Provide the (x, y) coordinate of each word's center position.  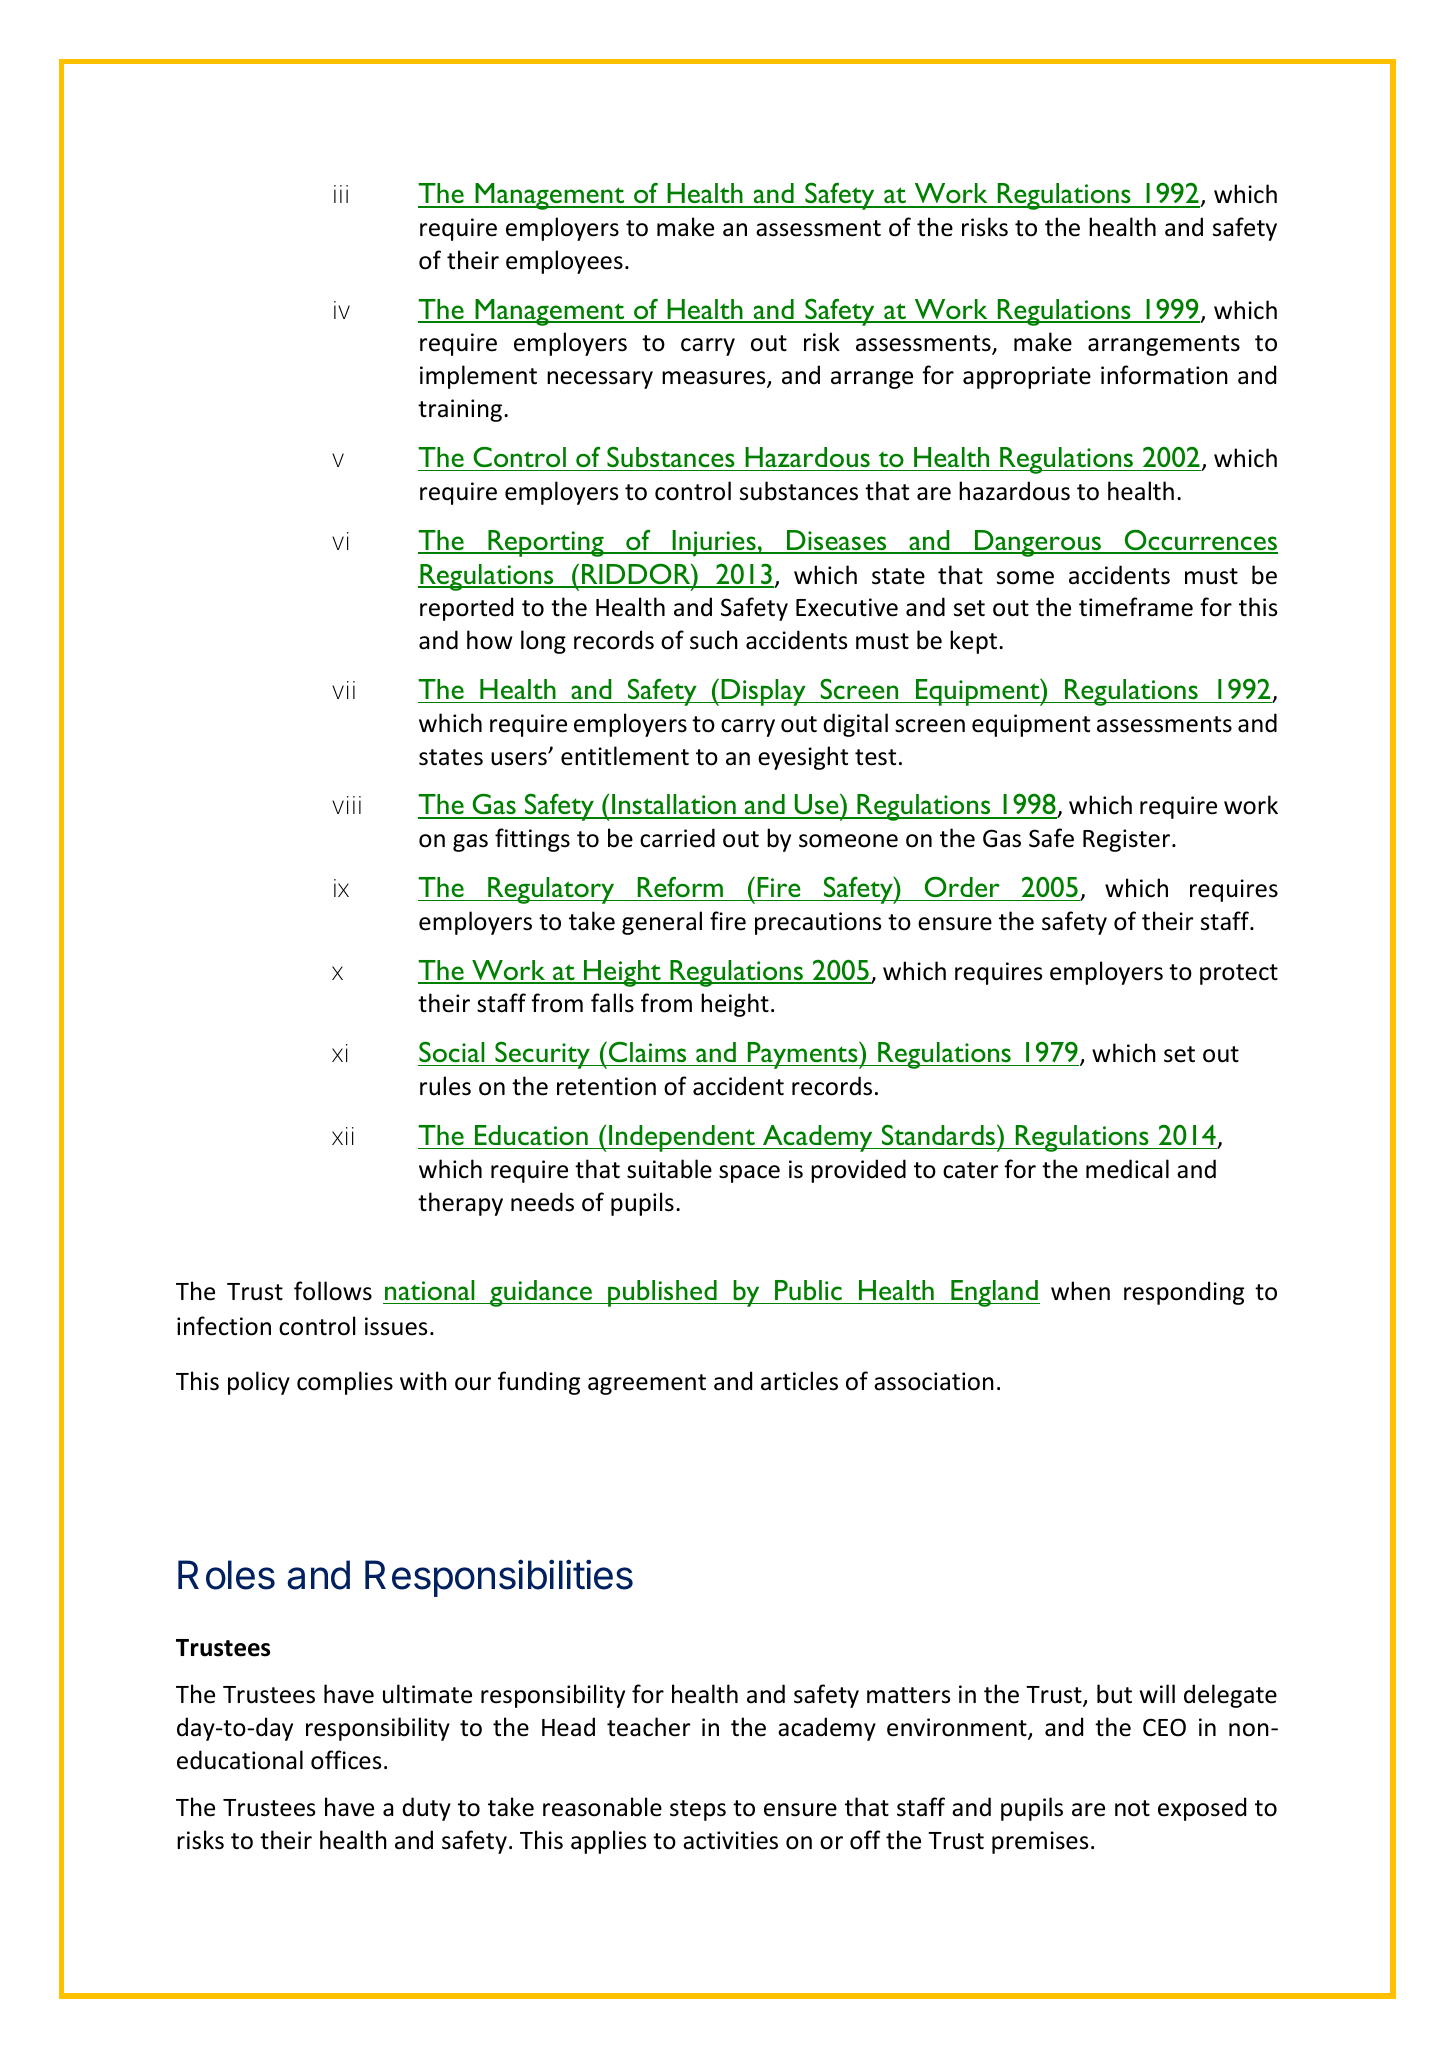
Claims (647, 1052)
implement (478, 377)
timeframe (1136, 607)
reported (466, 609)
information (1164, 375)
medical (1127, 1169)
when (1080, 1291)
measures (715, 379)
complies (345, 1383)
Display (763, 692)
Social (452, 1051)
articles (799, 1381)
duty (426, 1809)
